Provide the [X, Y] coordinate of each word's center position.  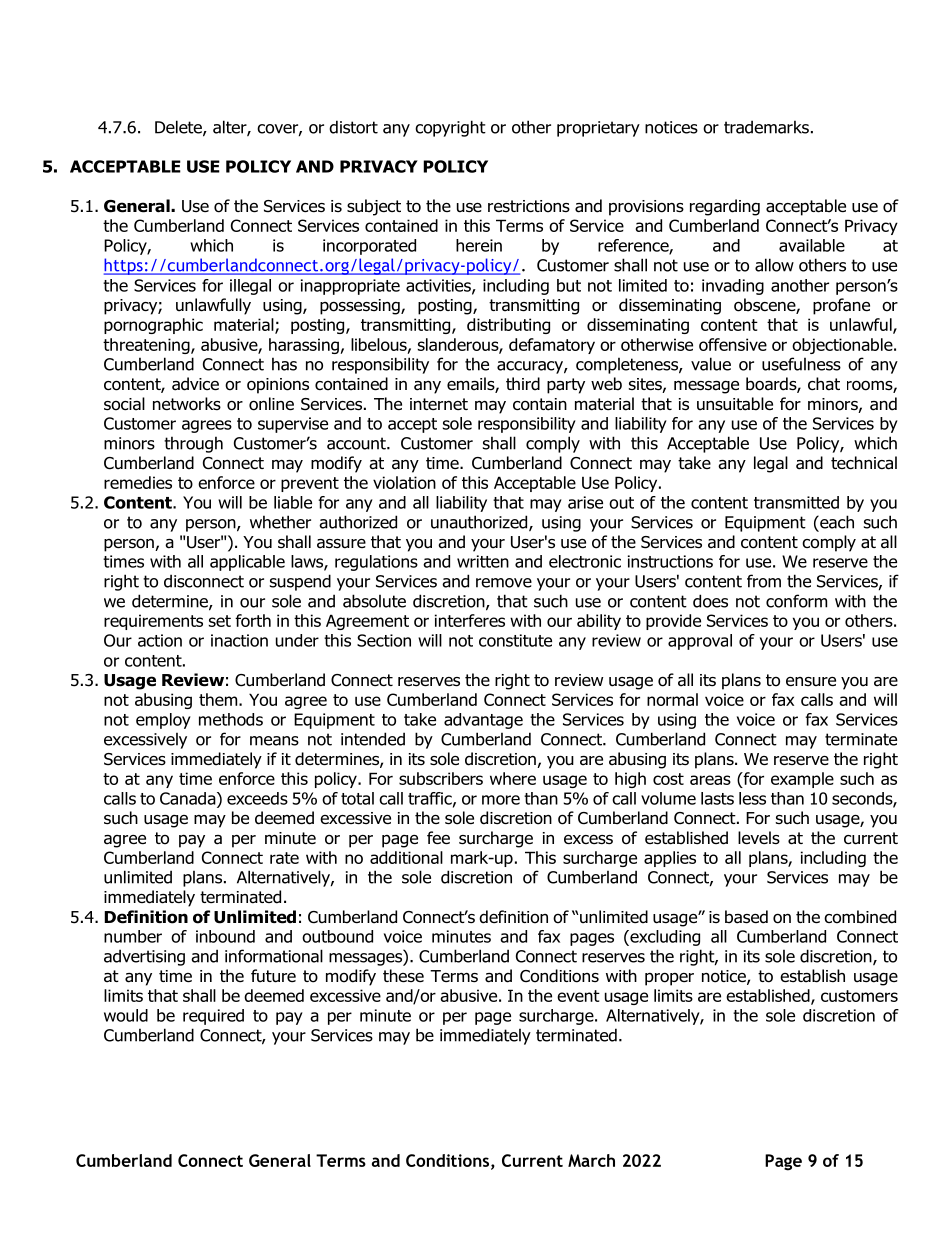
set [220, 621]
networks [187, 404]
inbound [225, 936]
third [523, 384]
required [213, 1017]
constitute [515, 640]
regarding [725, 207]
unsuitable [735, 404]
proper [669, 979]
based [746, 917]
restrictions [529, 206]
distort [353, 127]
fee [438, 837]
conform [796, 601]
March [591, 1160]
